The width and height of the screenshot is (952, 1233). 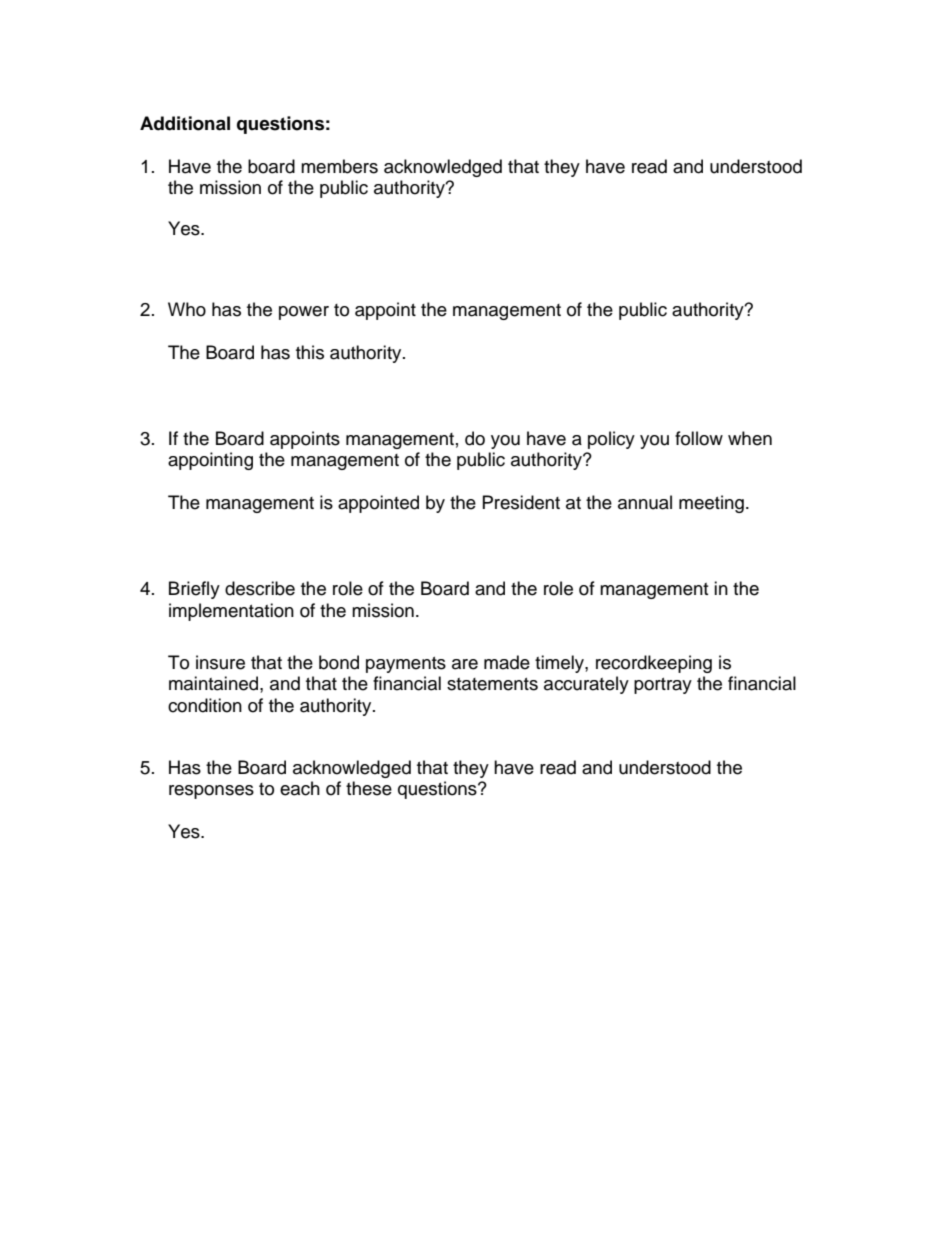 What do you see at coordinates (521, 502) in the screenshot?
I see `President` at bounding box center [521, 502].
